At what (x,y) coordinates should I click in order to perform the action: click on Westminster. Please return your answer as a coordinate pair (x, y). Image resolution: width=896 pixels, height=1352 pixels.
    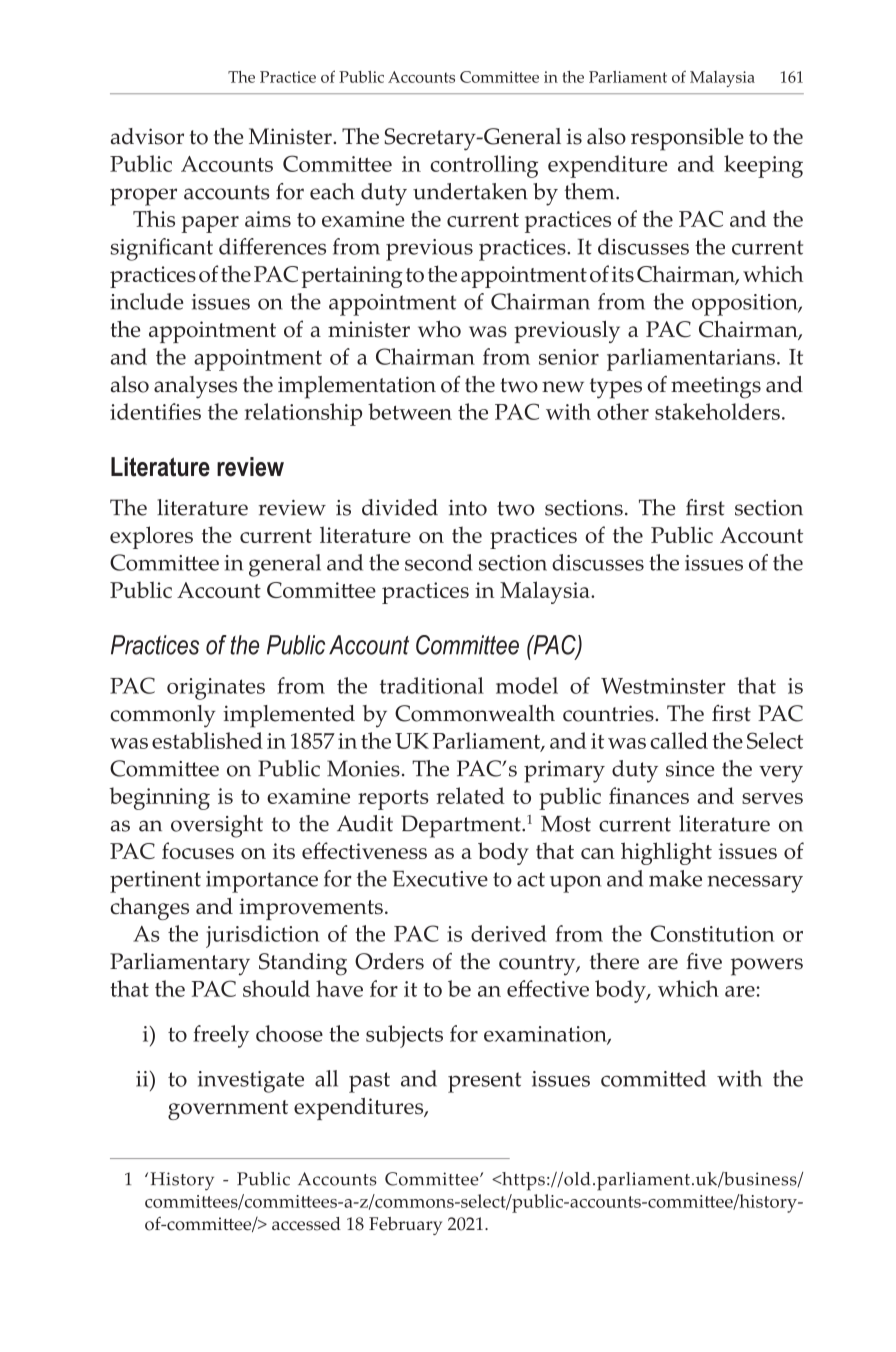
    Looking at the image, I should click on (663, 685).
